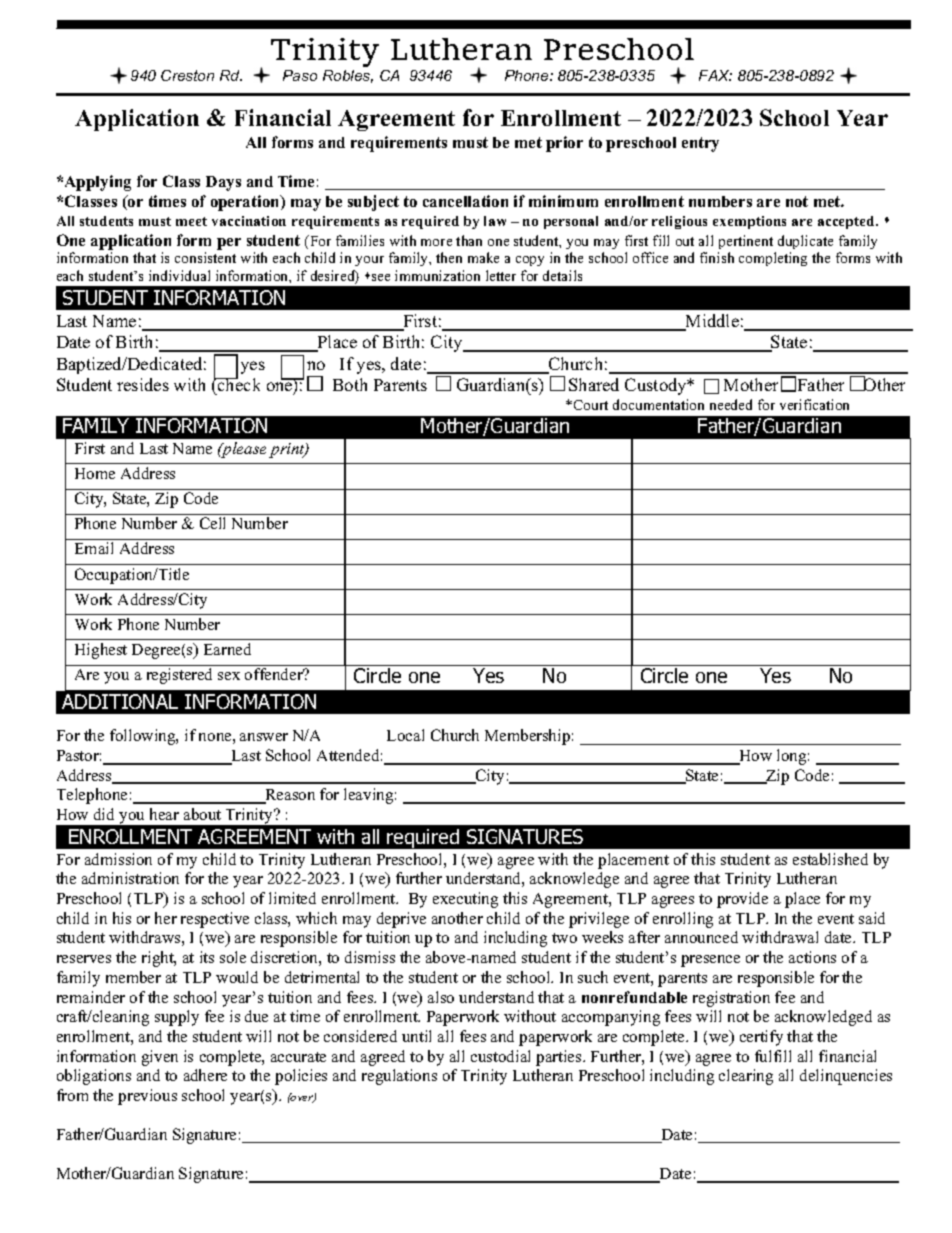  What do you see at coordinates (160, 1058) in the image?
I see `given` at bounding box center [160, 1058].
